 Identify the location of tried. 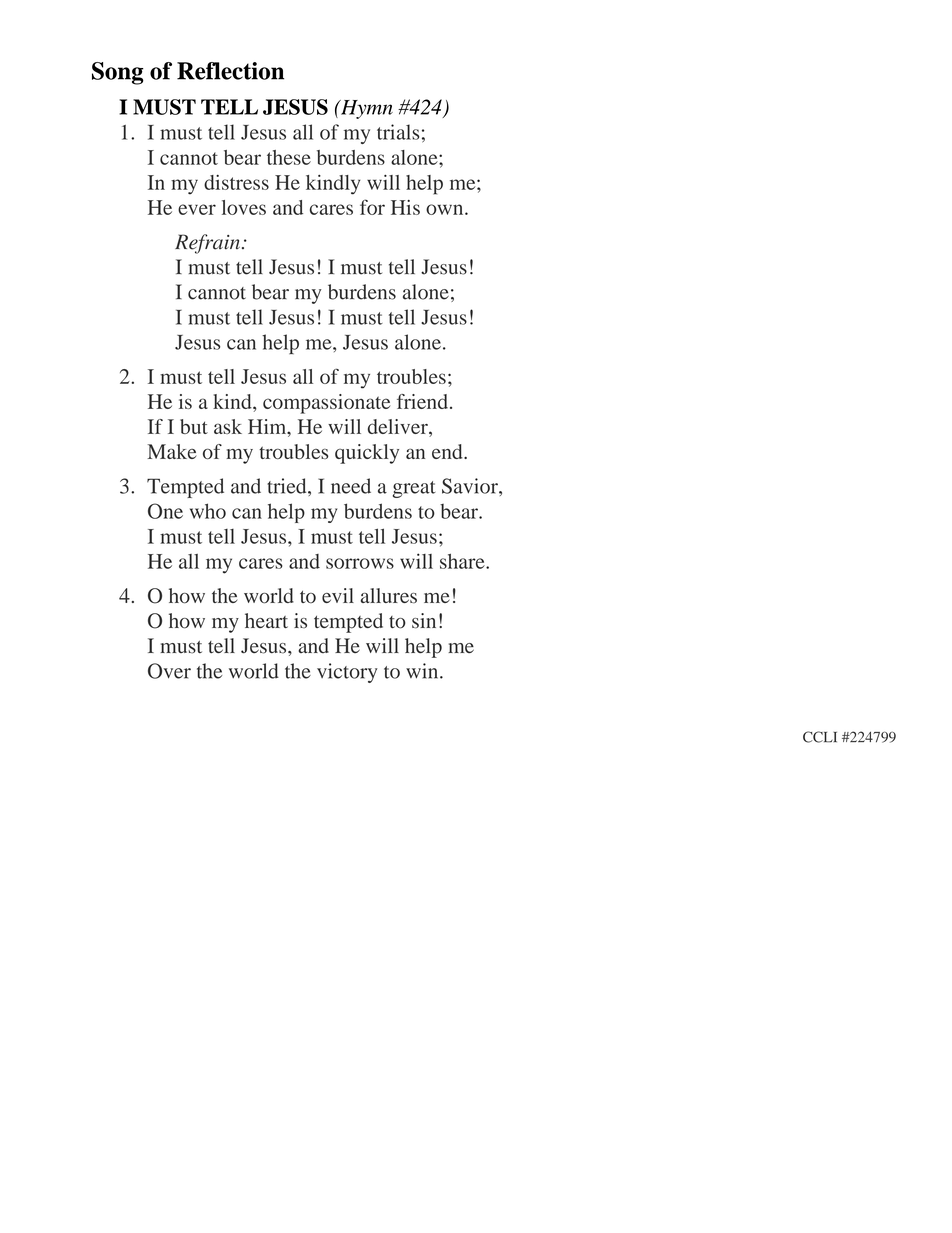
(288, 486).
